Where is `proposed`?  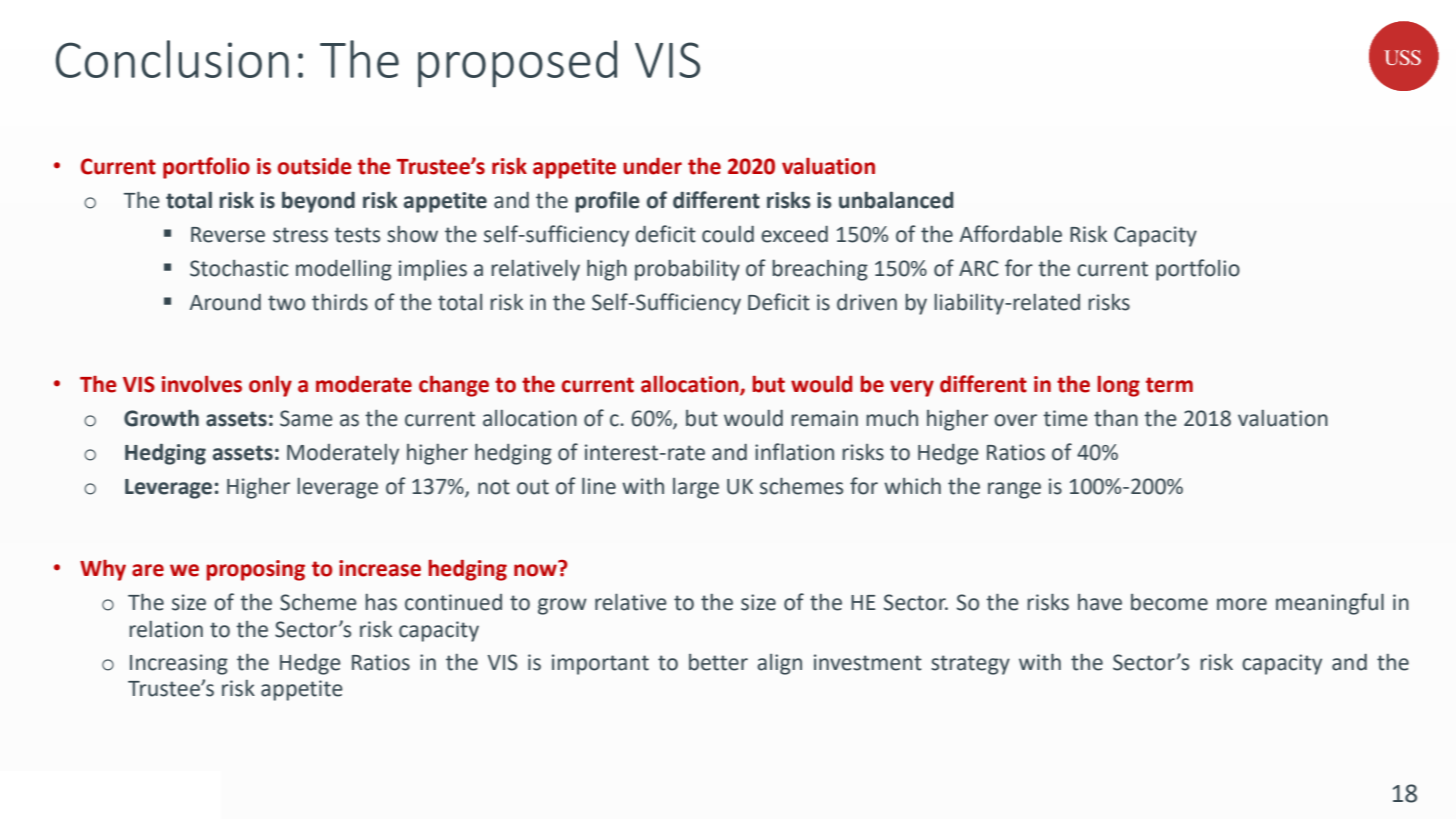 proposed is located at coordinates (517, 64).
